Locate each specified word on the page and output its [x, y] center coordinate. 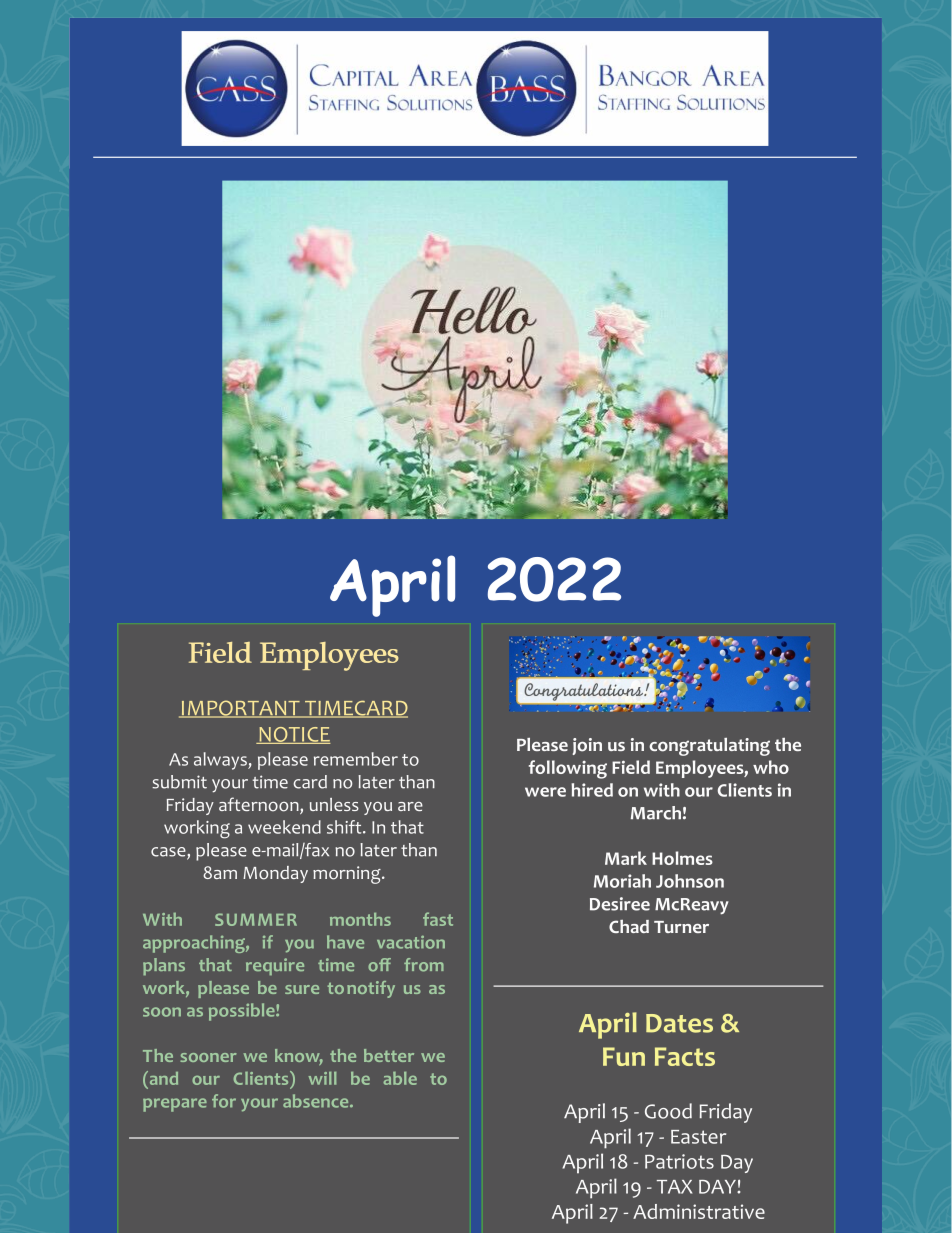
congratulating [709, 747]
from [424, 965]
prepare [175, 1105]
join [587, 746]
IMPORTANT [240, 709]
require [275, 966]
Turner [681, 927]
